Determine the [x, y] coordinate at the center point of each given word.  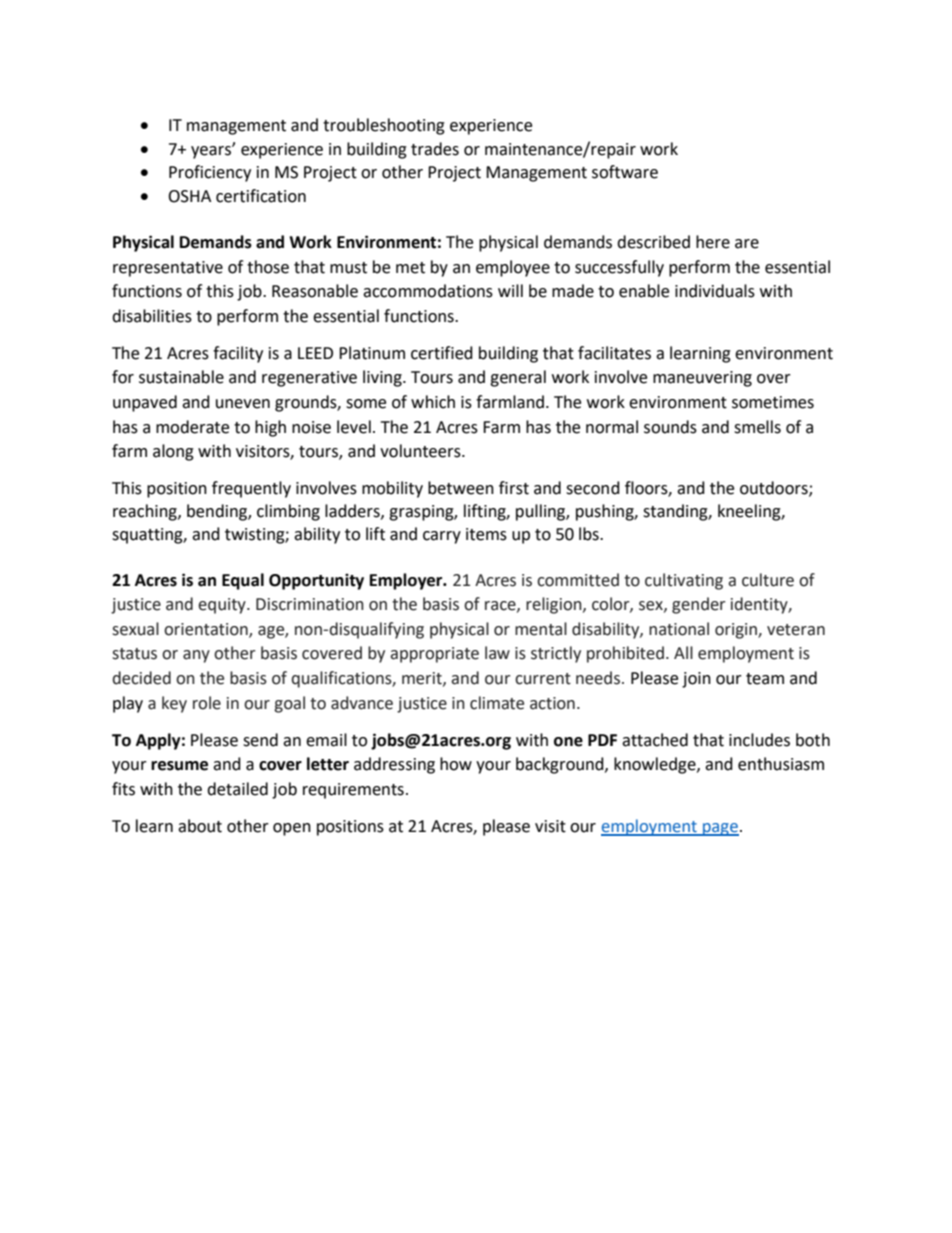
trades [435, 149]
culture [768, 580]
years [212, 152]
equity [223, 606]
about [200, 826]
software [625, 172]
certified [442, 353]
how [456, 764]
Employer [407, 581]
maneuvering [702, 379]
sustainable [181, 377]
